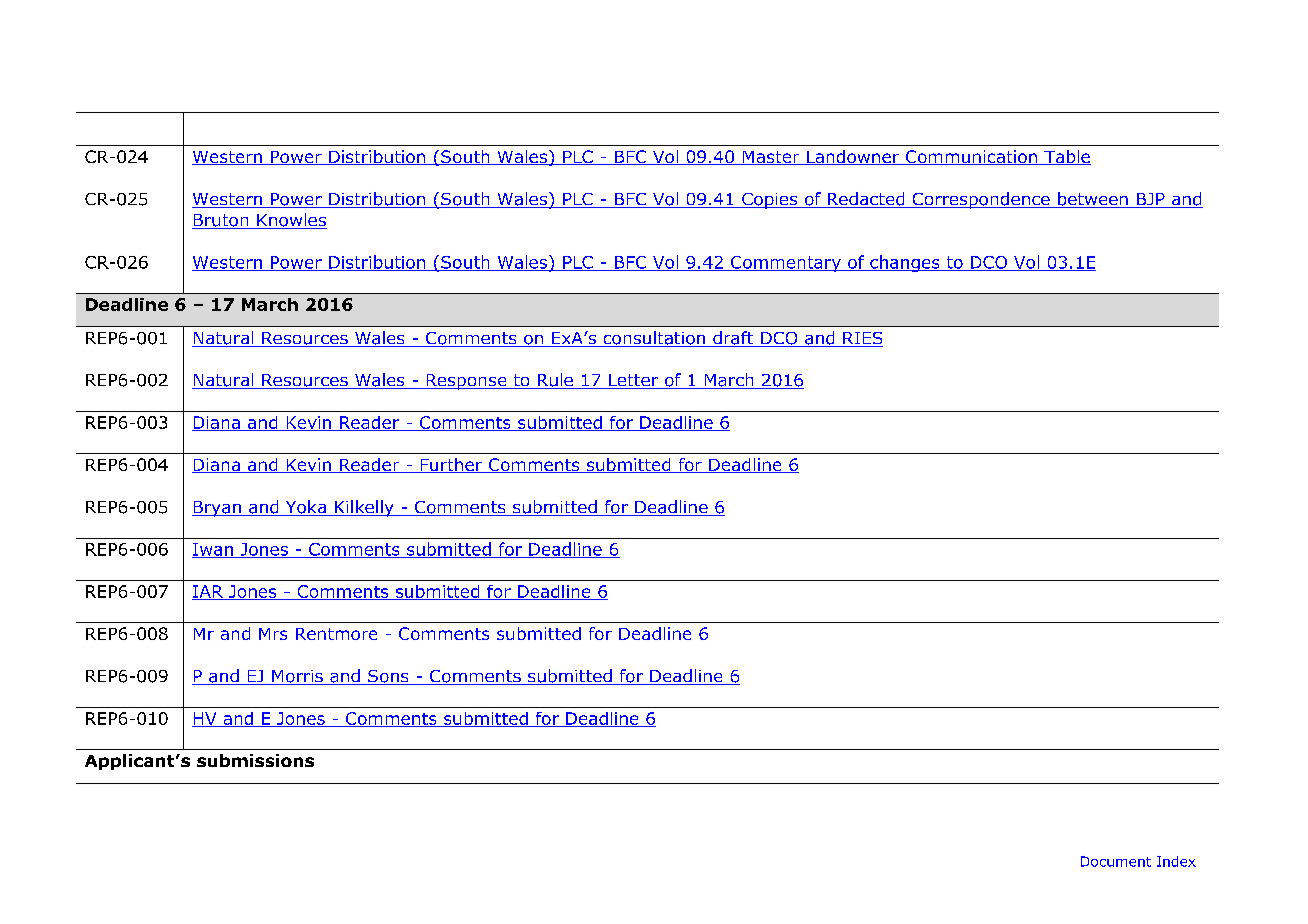 This image has width=1308, height=924. What do you see at coordinates (291, 221) in the image?
I see `Knowles` at bounding box center [291, 221].
